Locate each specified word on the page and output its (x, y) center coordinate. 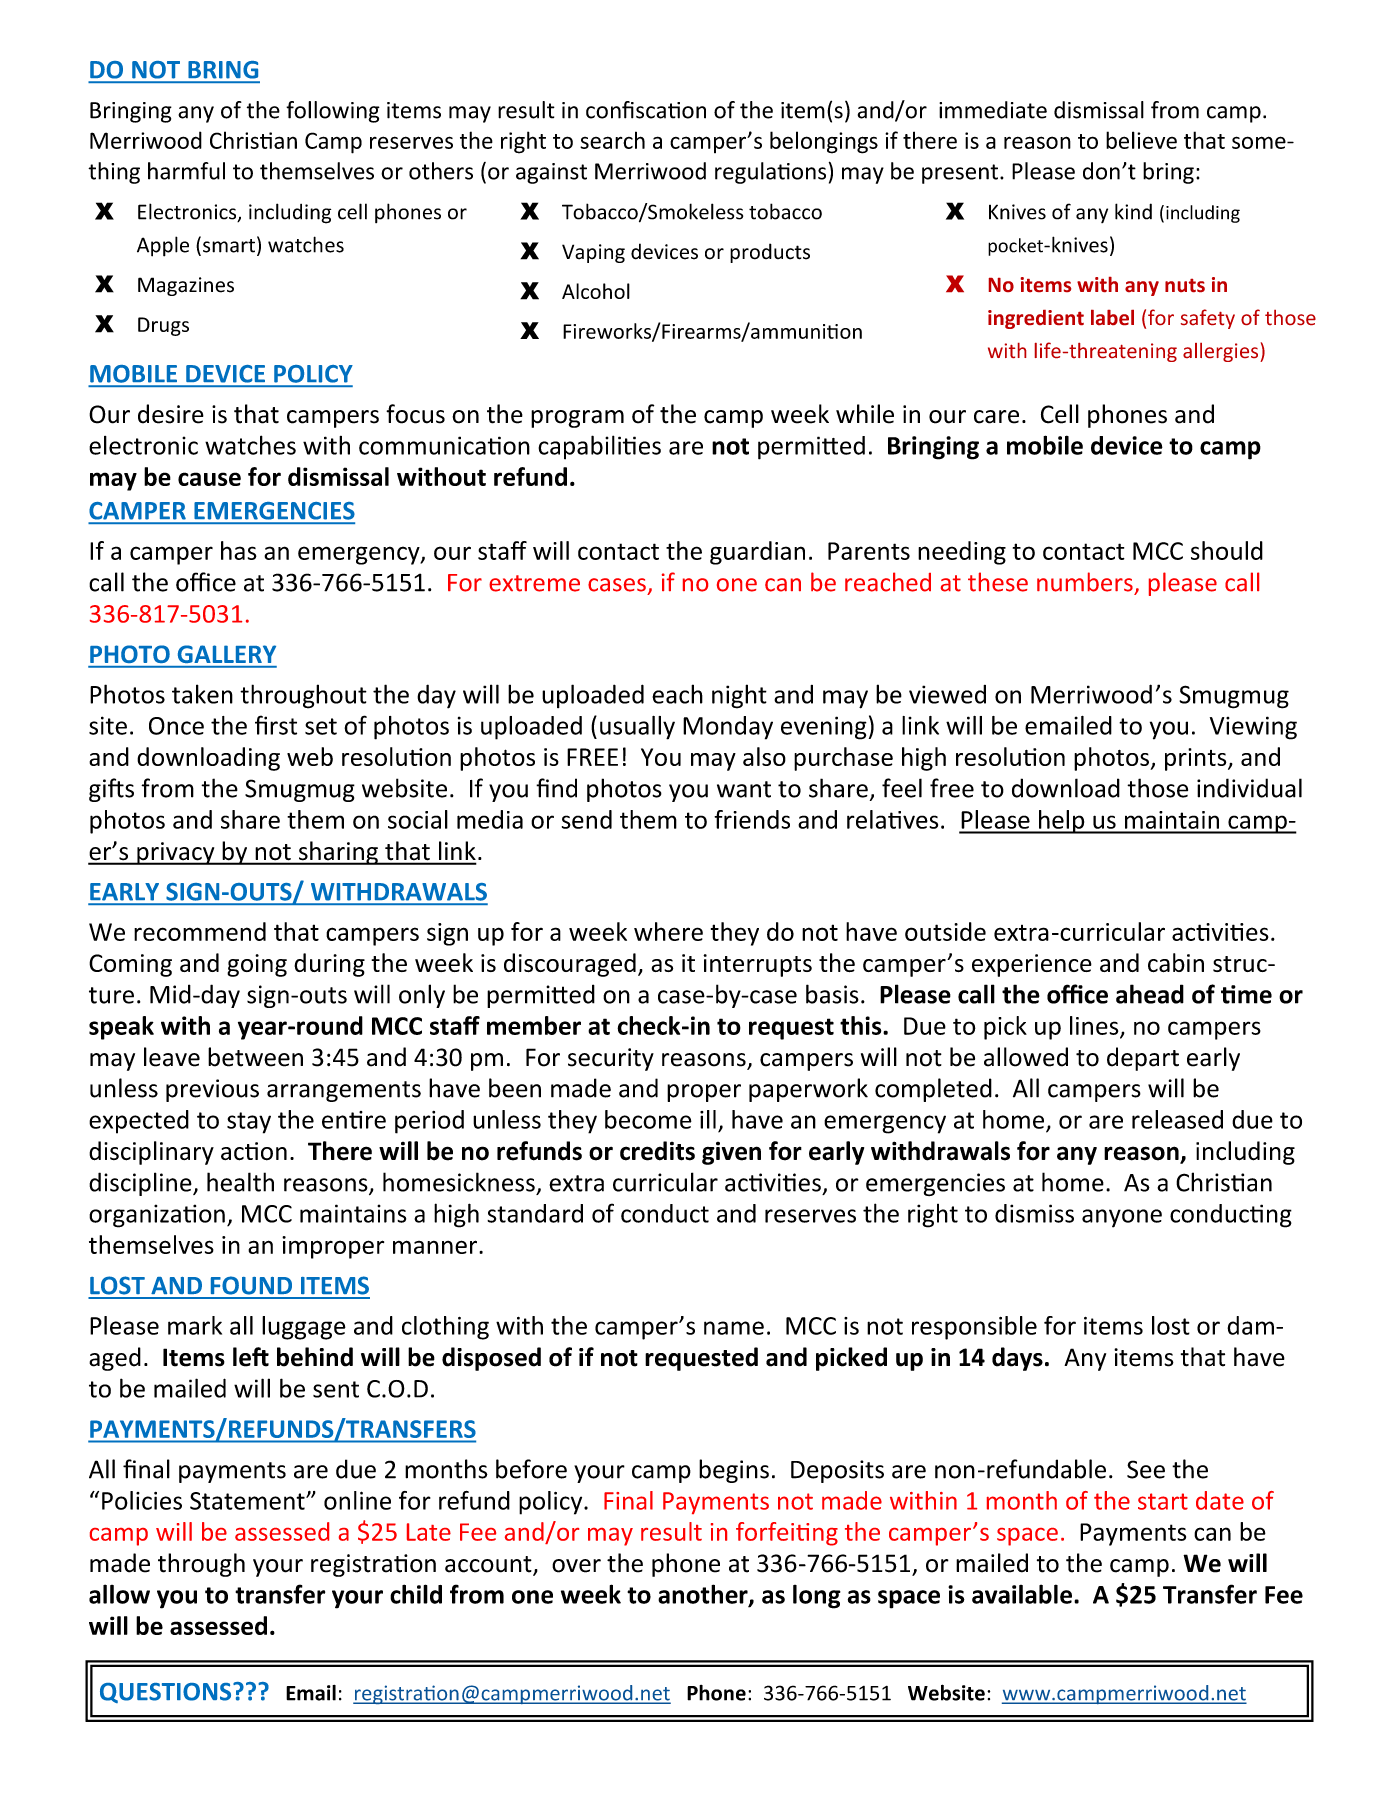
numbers (1085, 582)
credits (657, 1151)
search (612, 140)
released (1177, 1119)
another (704, 1595)
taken (202, 694)
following (333, 112)
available (1022, 1594)
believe (1141, 140)
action (254, 1151)
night (739, 696)
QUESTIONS (167, 1693)
